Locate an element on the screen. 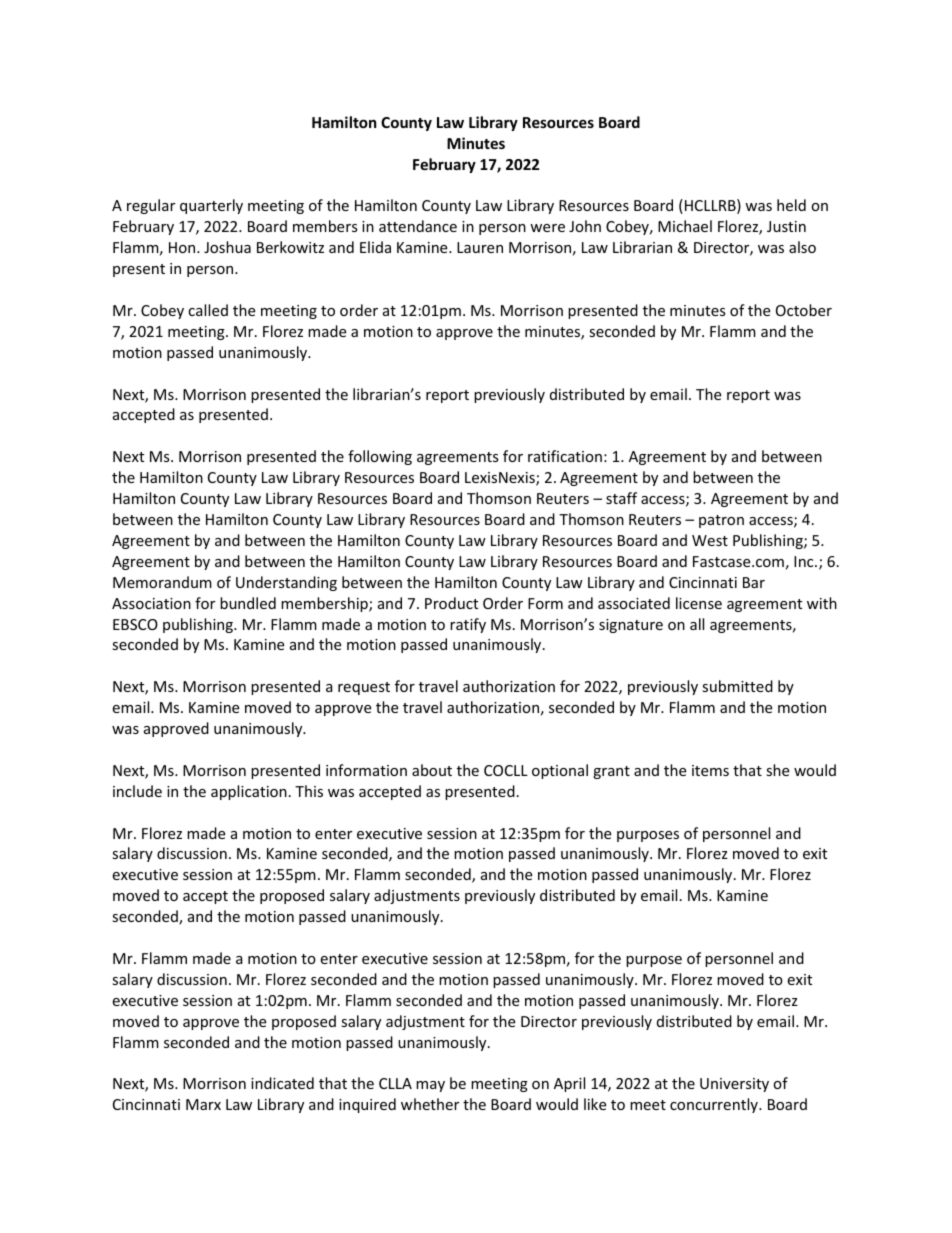 This screenshot has height=1233, width=952. Lauren is located at coordinates (480, 247).
